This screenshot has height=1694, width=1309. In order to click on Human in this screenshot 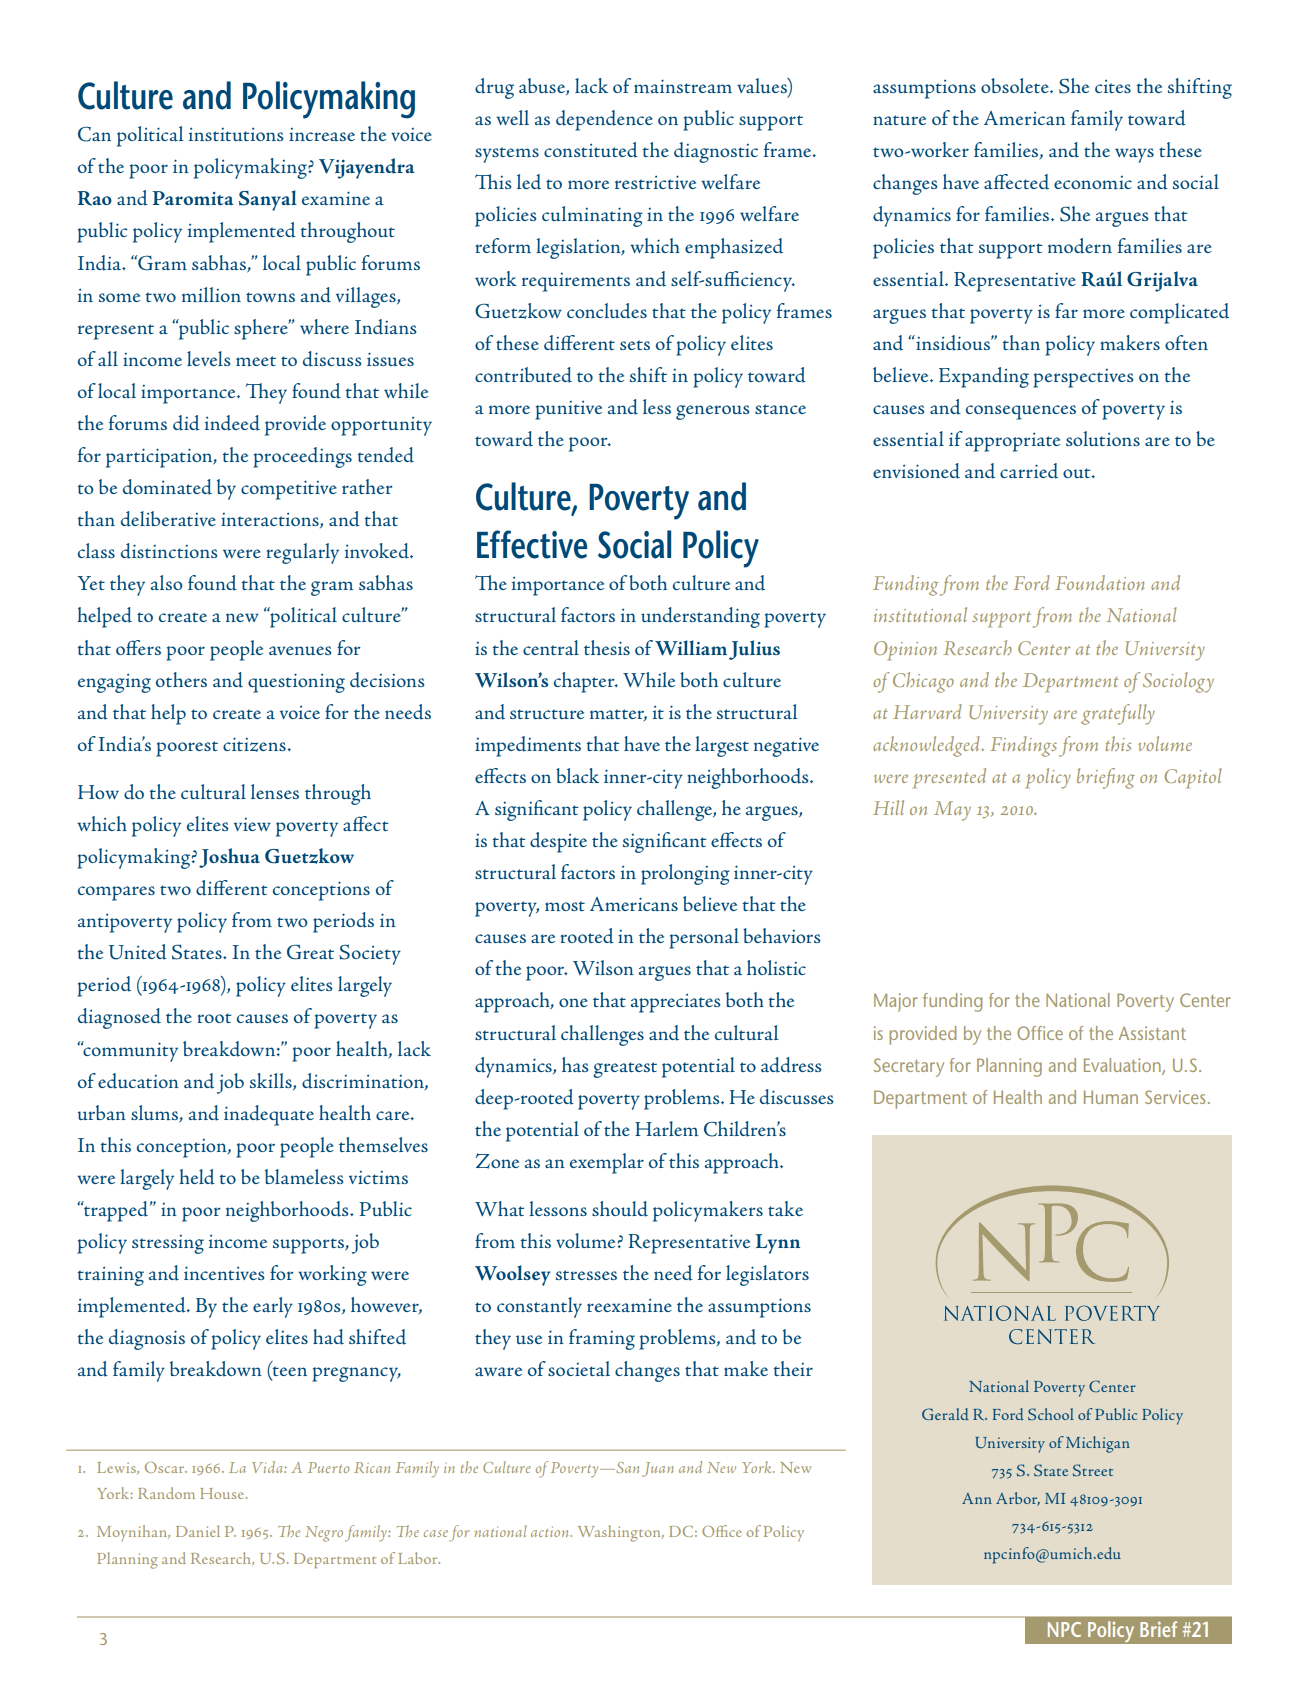, I will do `click(1111, 1097)`.
